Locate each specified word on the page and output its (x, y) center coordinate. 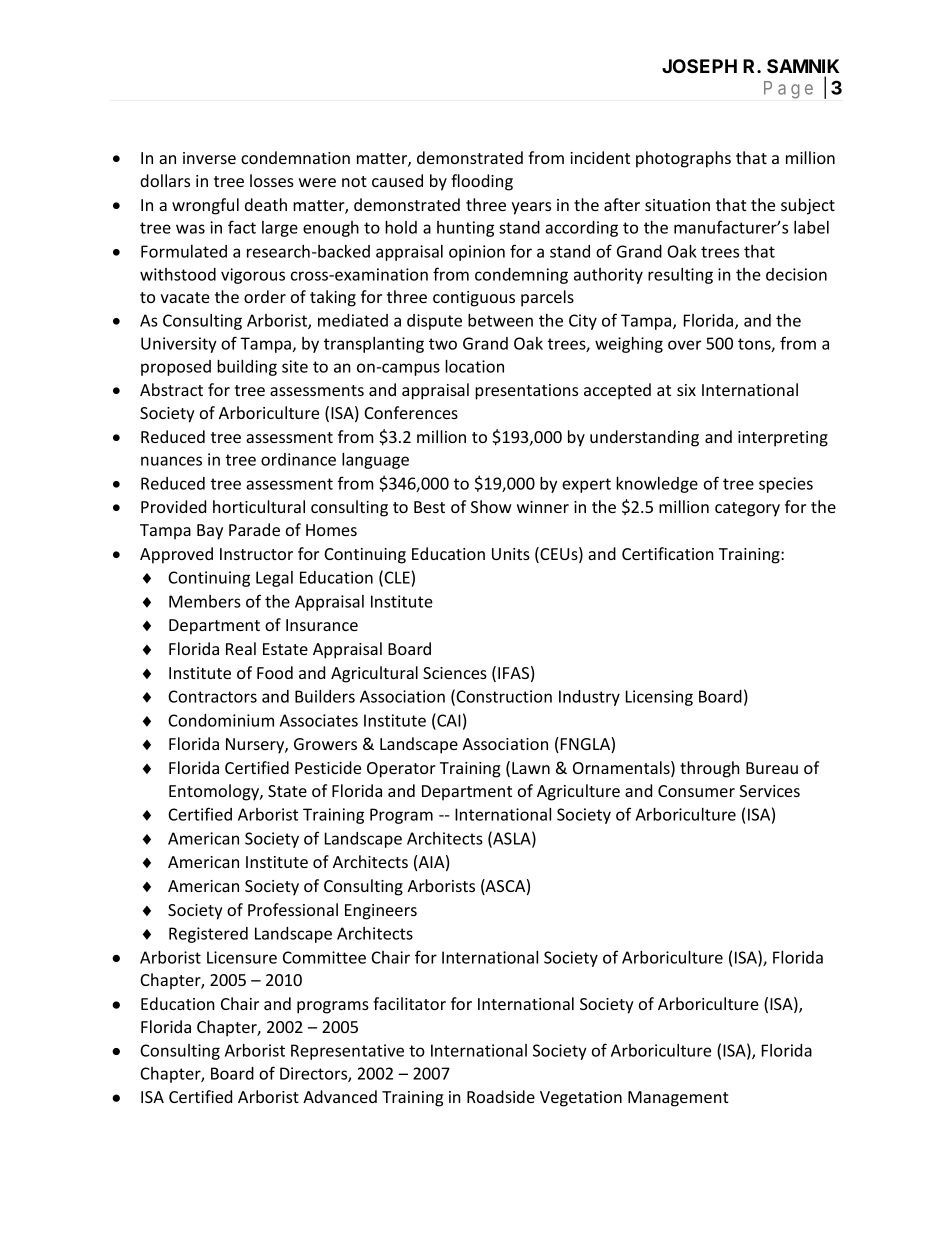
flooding (482, 182)
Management (678, 1099)
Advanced (340, 1096)
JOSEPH (699, 66)
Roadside (501, 1096)
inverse (209, 158)
